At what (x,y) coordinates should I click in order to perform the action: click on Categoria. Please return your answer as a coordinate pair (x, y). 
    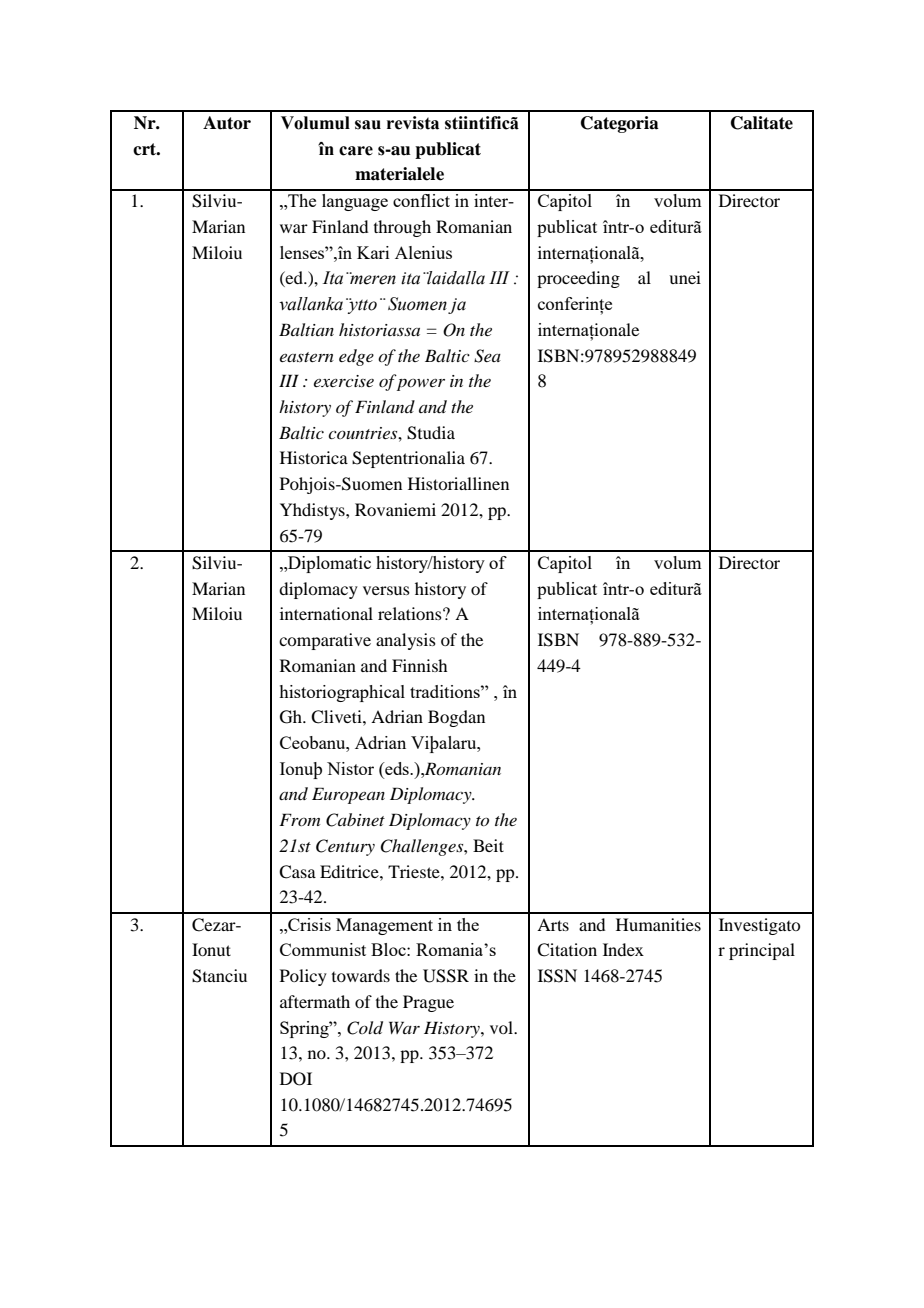
    Looking at the image, I should click on (620, 124).
